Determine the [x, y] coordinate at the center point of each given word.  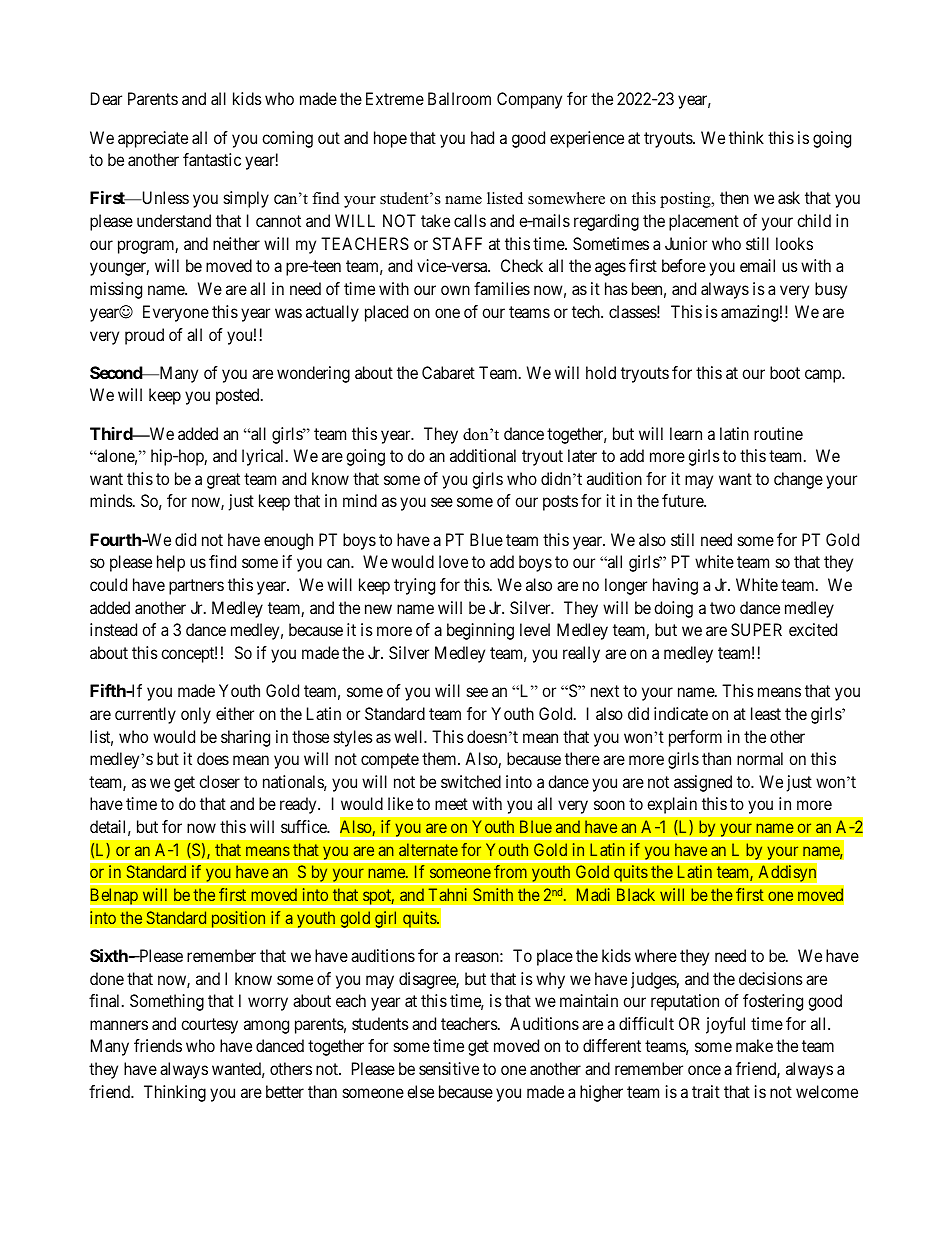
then [734, 197]
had [482, 137]
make [754, 1045]
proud [144, 336]
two [722, 608]
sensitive [449, 1068]
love [453, 561]
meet [451, 804]
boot [785, 372]
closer [219, 781]
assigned [703, 783]
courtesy [209, 1026]
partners [196, 587]
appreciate [153, 139]
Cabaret [448, 372]
